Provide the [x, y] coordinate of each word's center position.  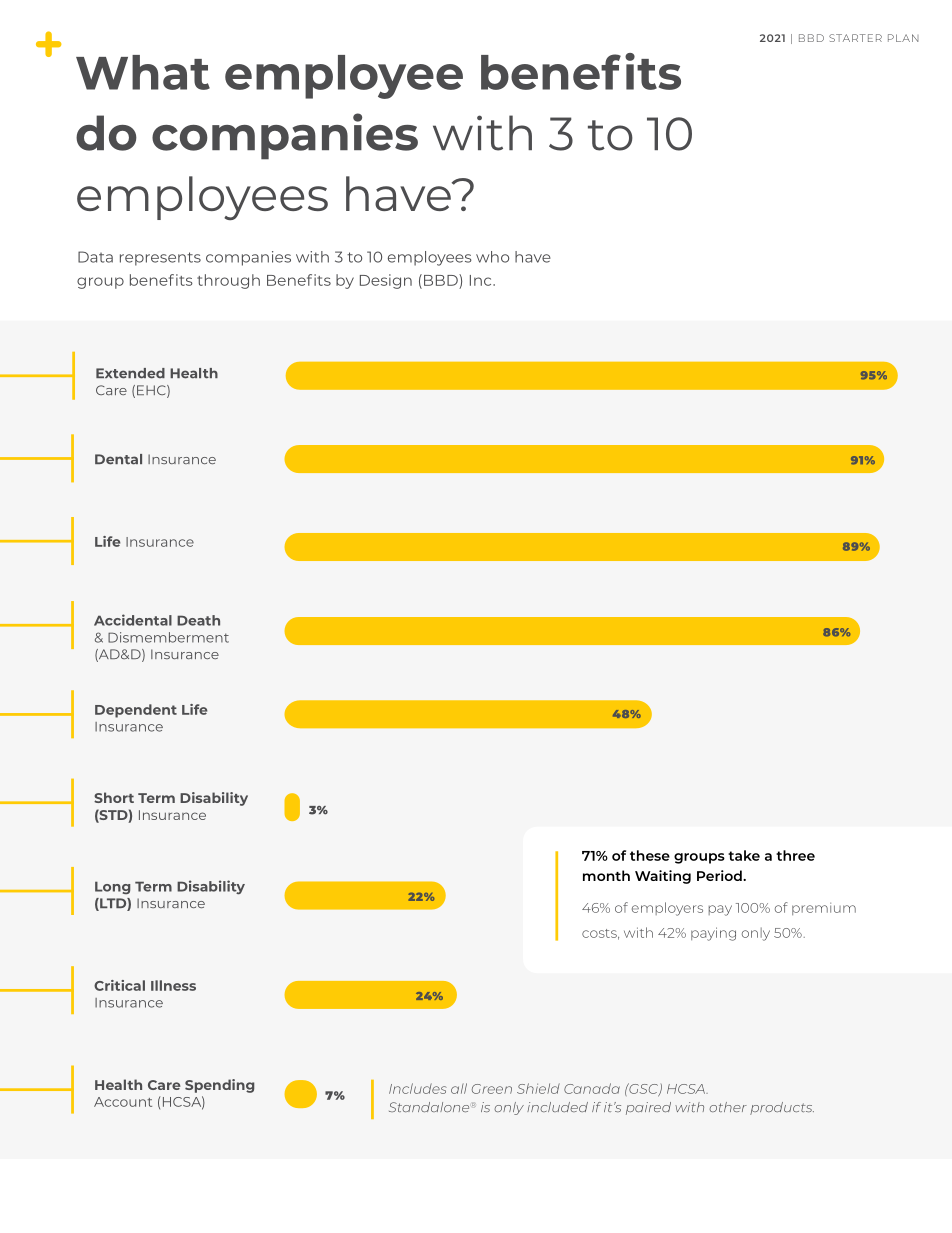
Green [492, 1089]
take [744, 855]
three [795, 855]
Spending [219, 1086]
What [143, 72]
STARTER [855, 38]
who [492, 257]
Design [386, 281]
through [228, 281]
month [606, 875]
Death [198, 620]
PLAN [903, 38]
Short [114, 797]
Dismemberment [168, 637]
